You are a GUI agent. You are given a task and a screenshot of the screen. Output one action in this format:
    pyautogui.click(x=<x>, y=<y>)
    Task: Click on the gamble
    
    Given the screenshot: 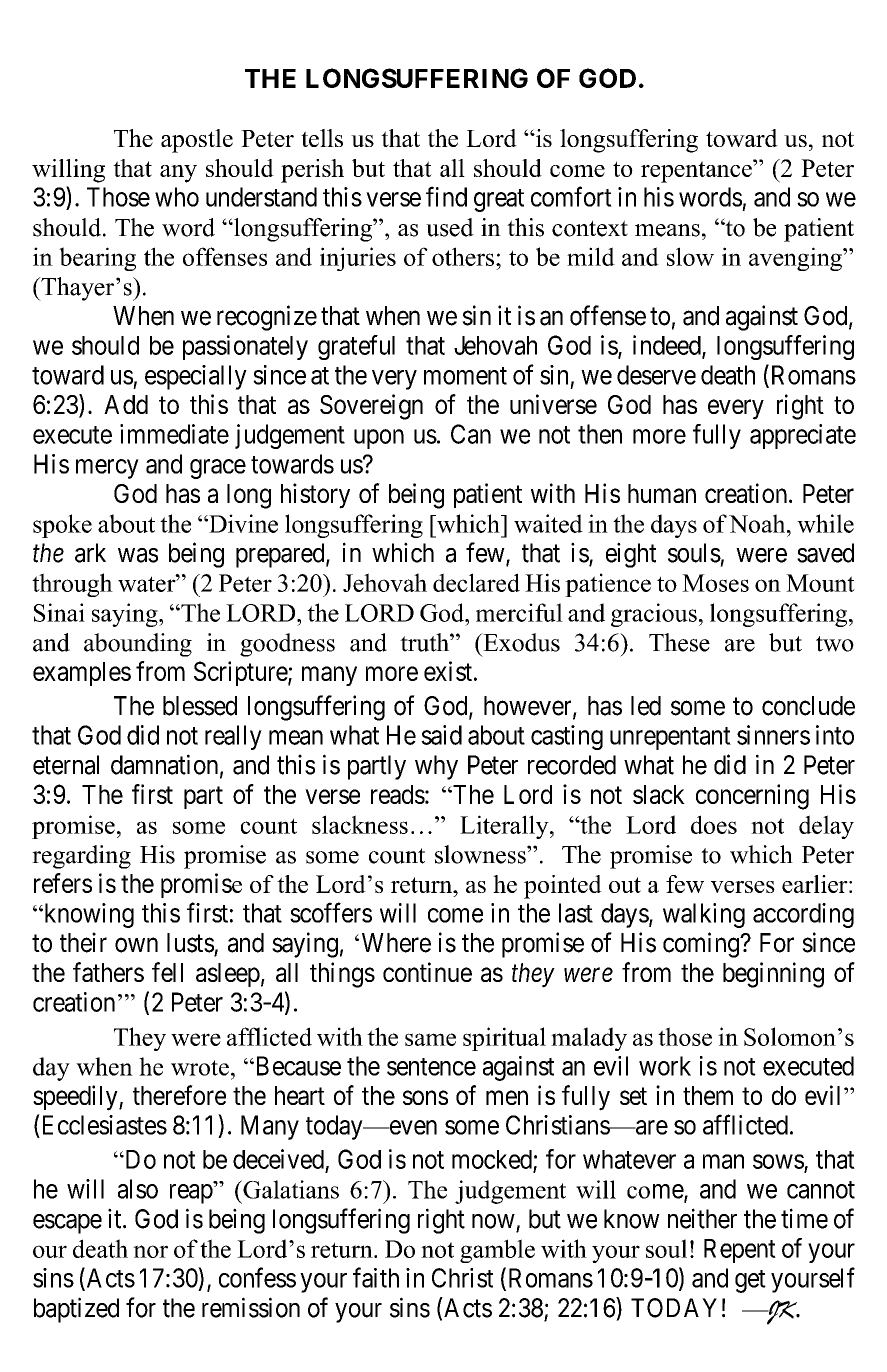 What is the action you would take?
    pyautogui.click(x=497, y=1251)
